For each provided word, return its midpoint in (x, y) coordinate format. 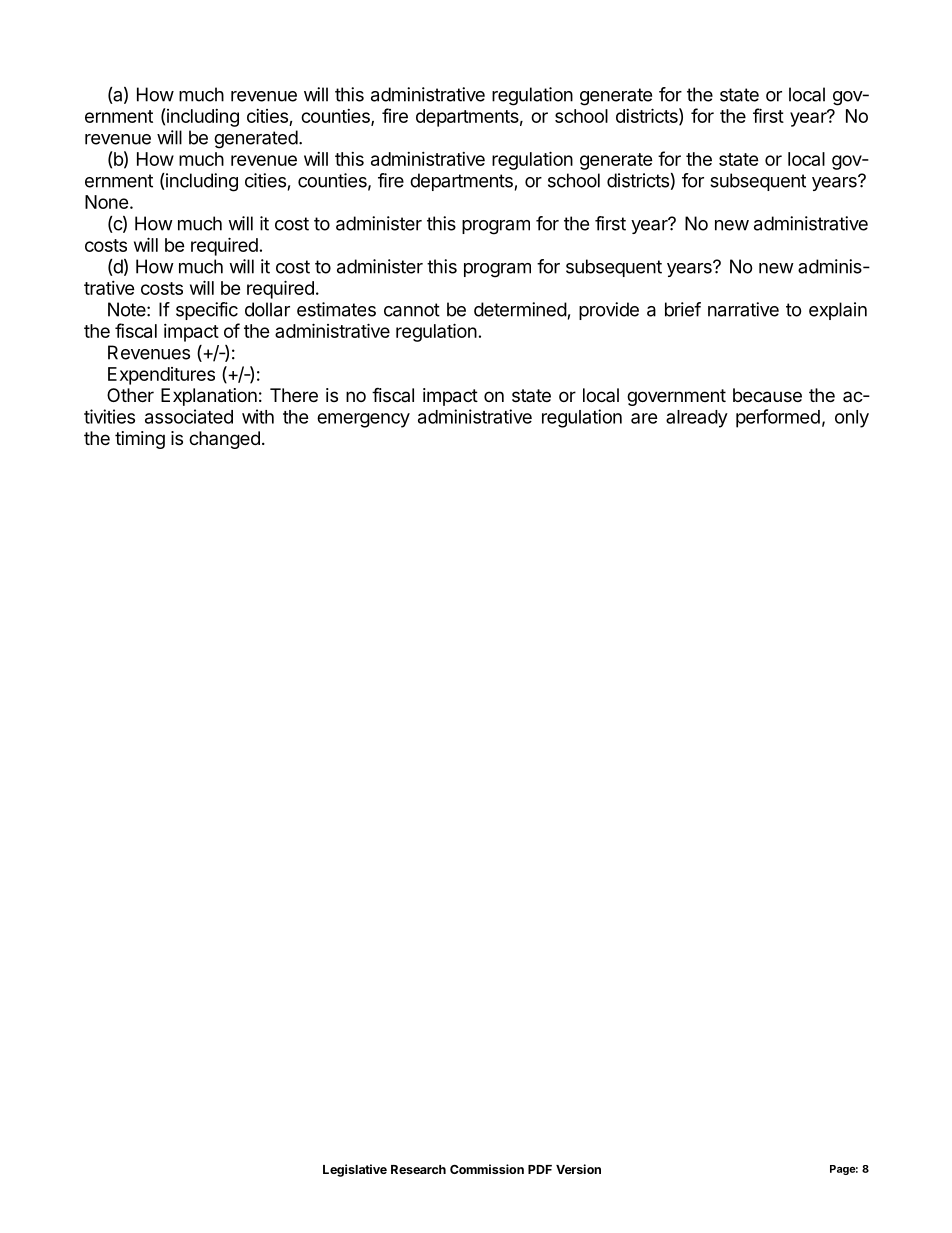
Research (418, 1169)
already (697, 419)
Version (578, 1169)
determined (520, 309)
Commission (487, 1169)
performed (778, 418)
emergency (363, 420)
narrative (743, 309)
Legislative (355, 1170)
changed (224, 440)
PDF (540, 1169)
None (107, 202)
